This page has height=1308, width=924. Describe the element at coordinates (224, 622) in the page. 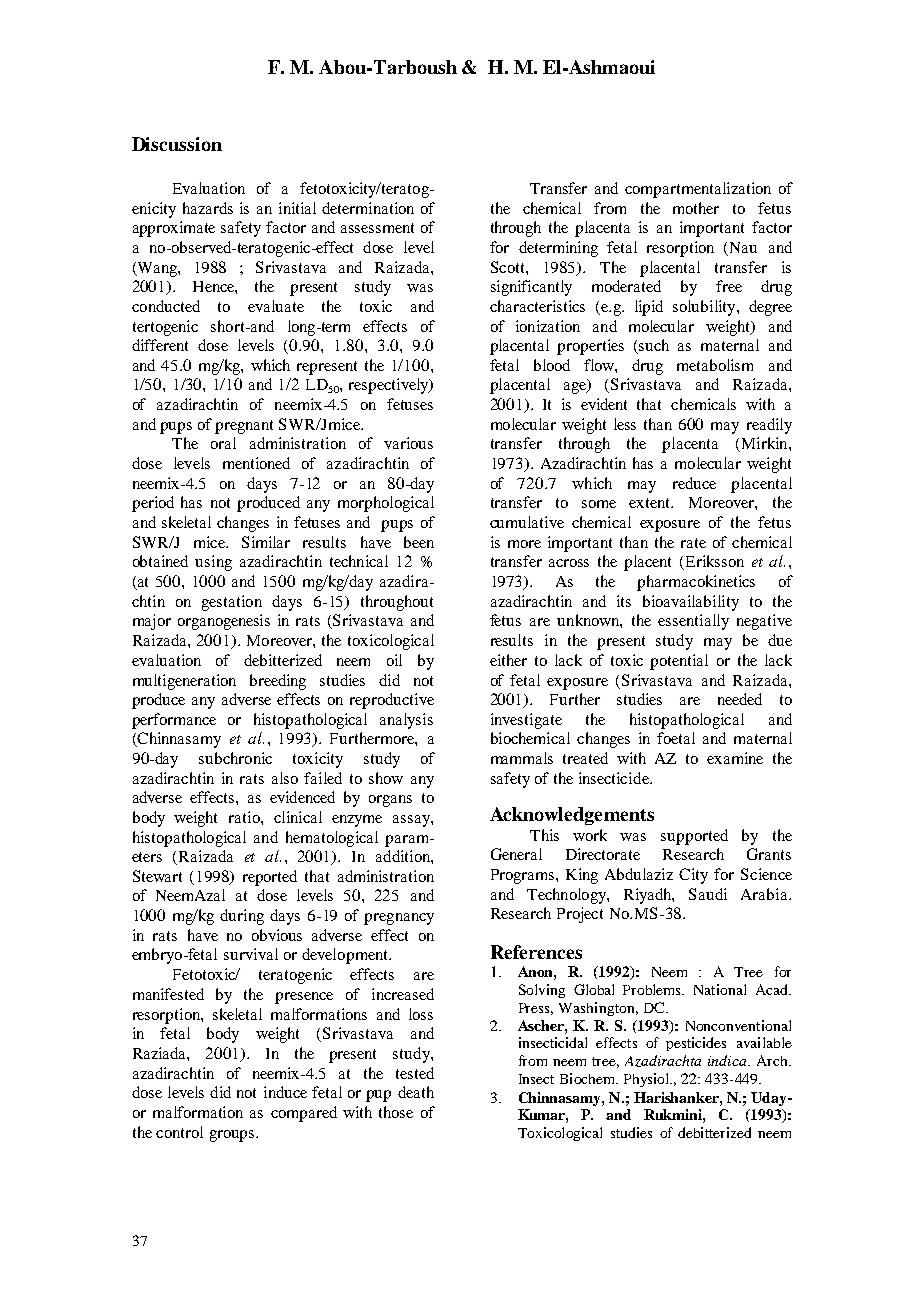

I see `organogenesis` at that location.
